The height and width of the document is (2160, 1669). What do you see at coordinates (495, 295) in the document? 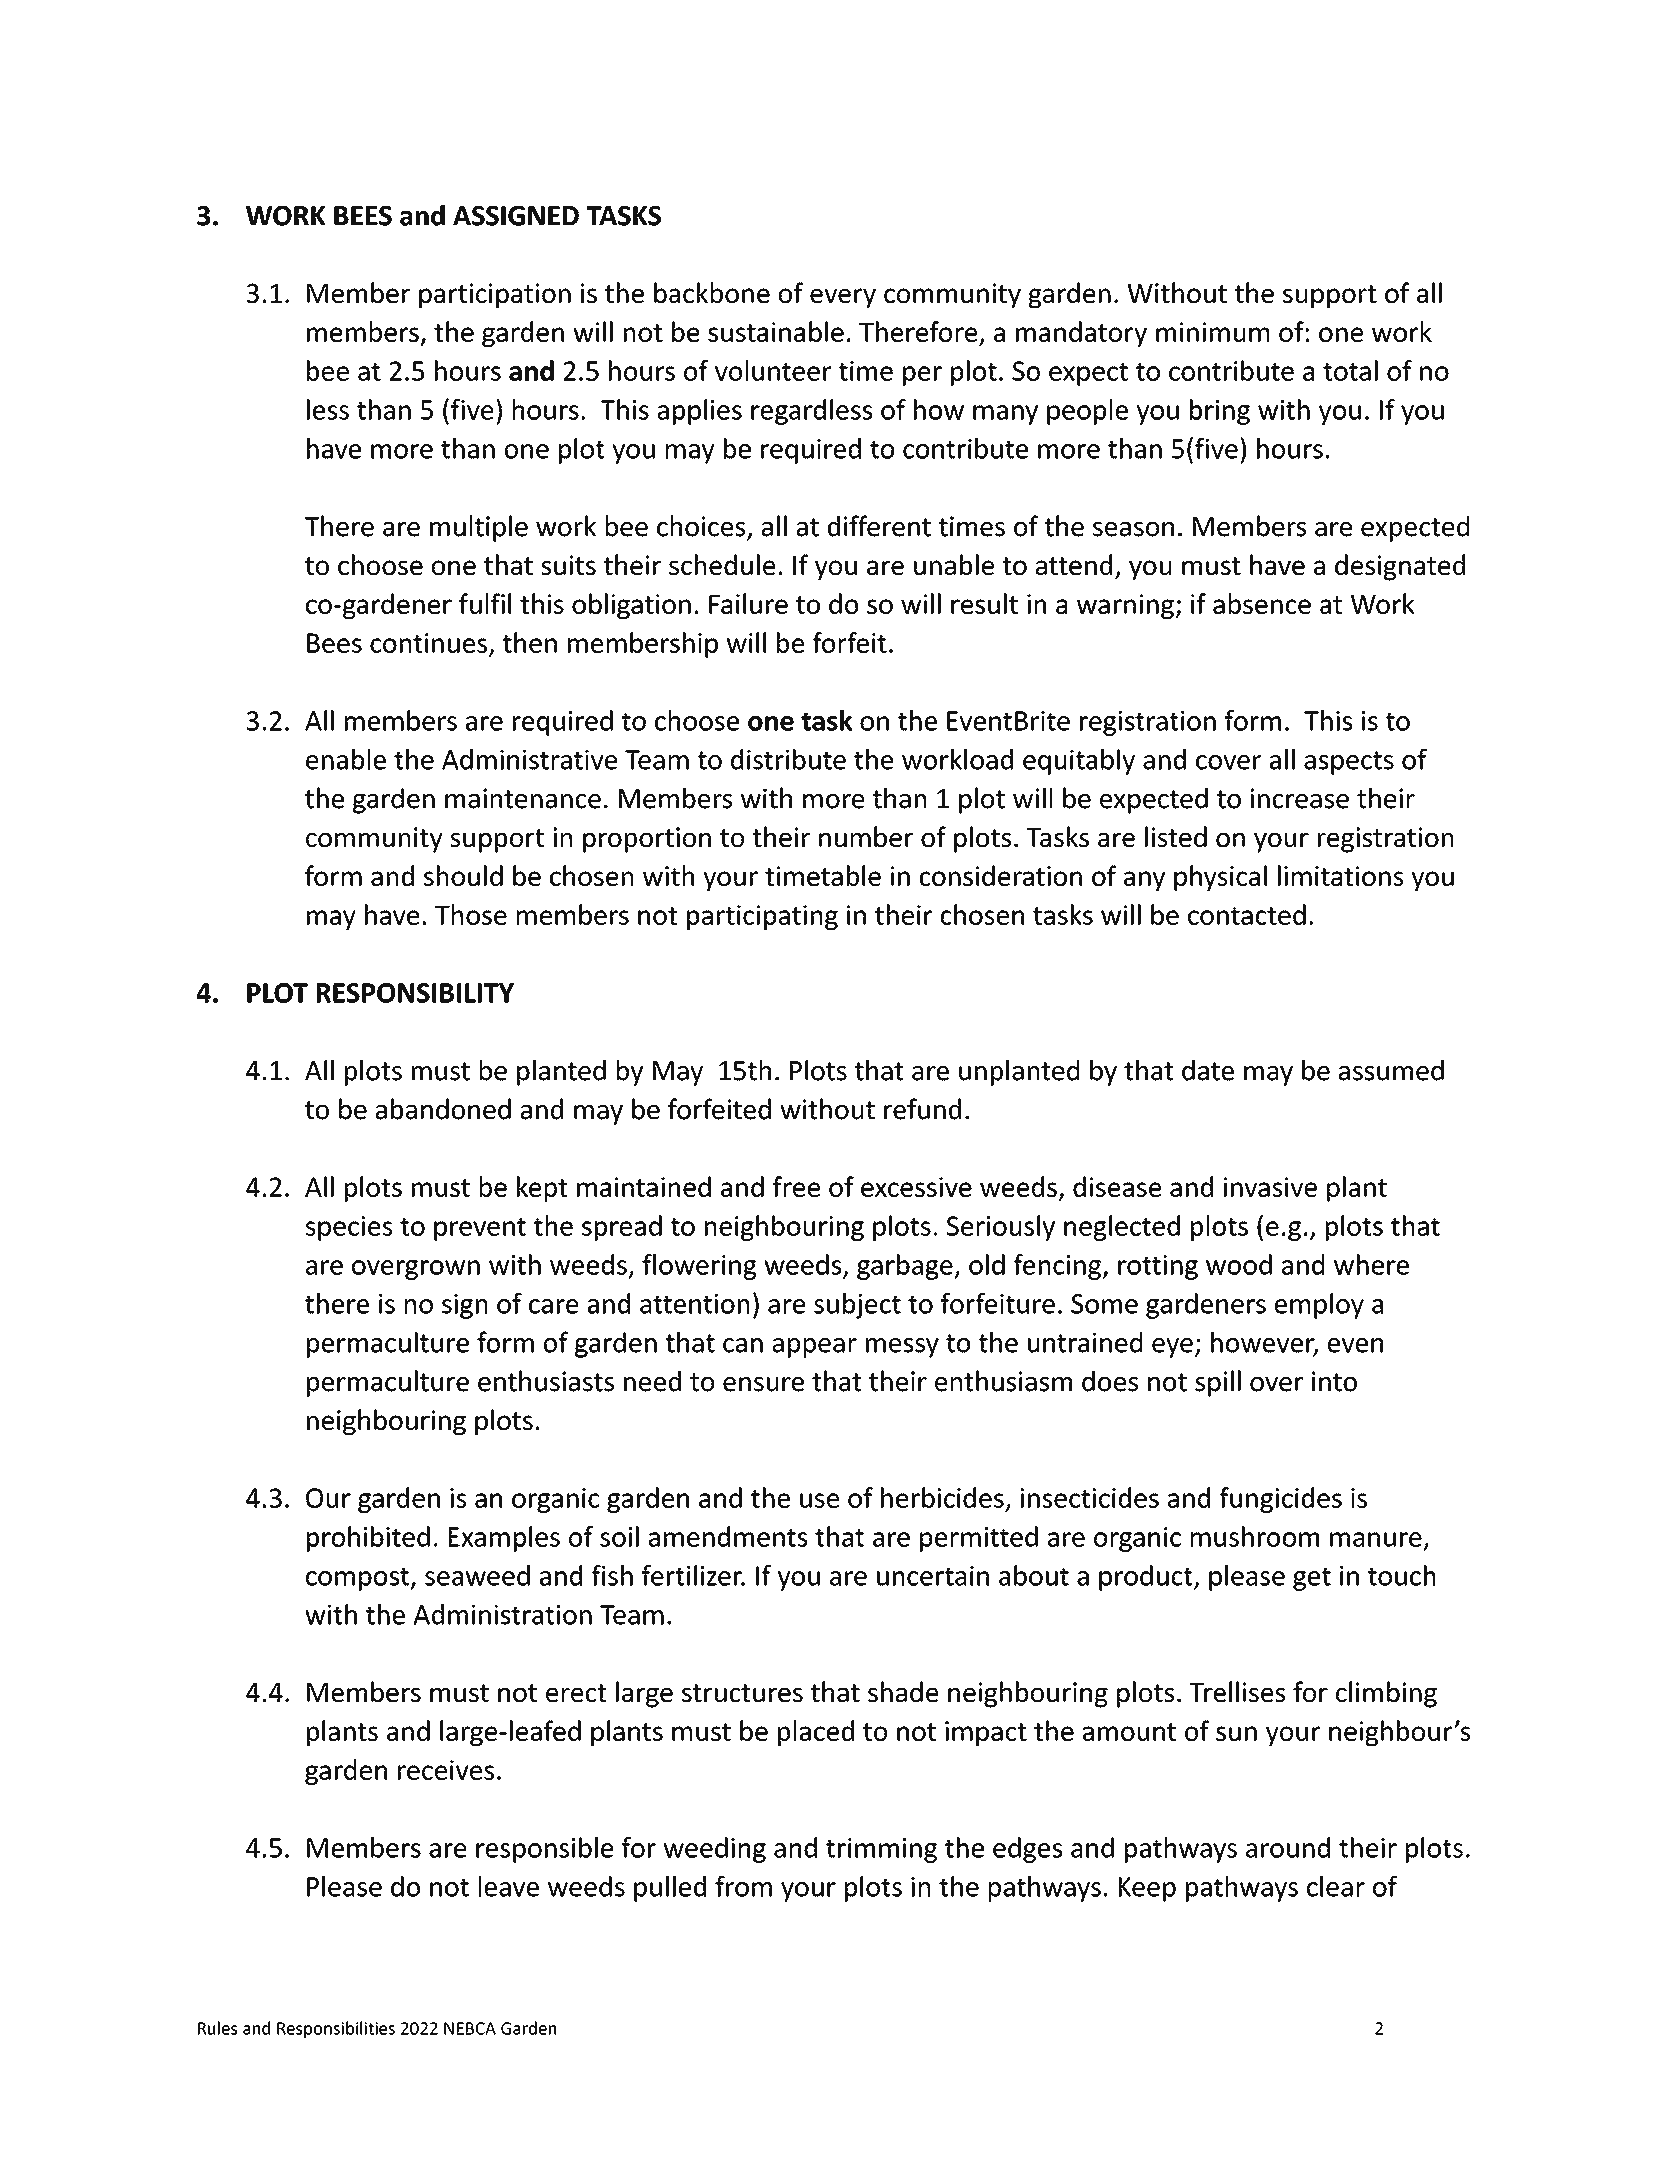
I see `participation` at bounding box center [495, 295].
